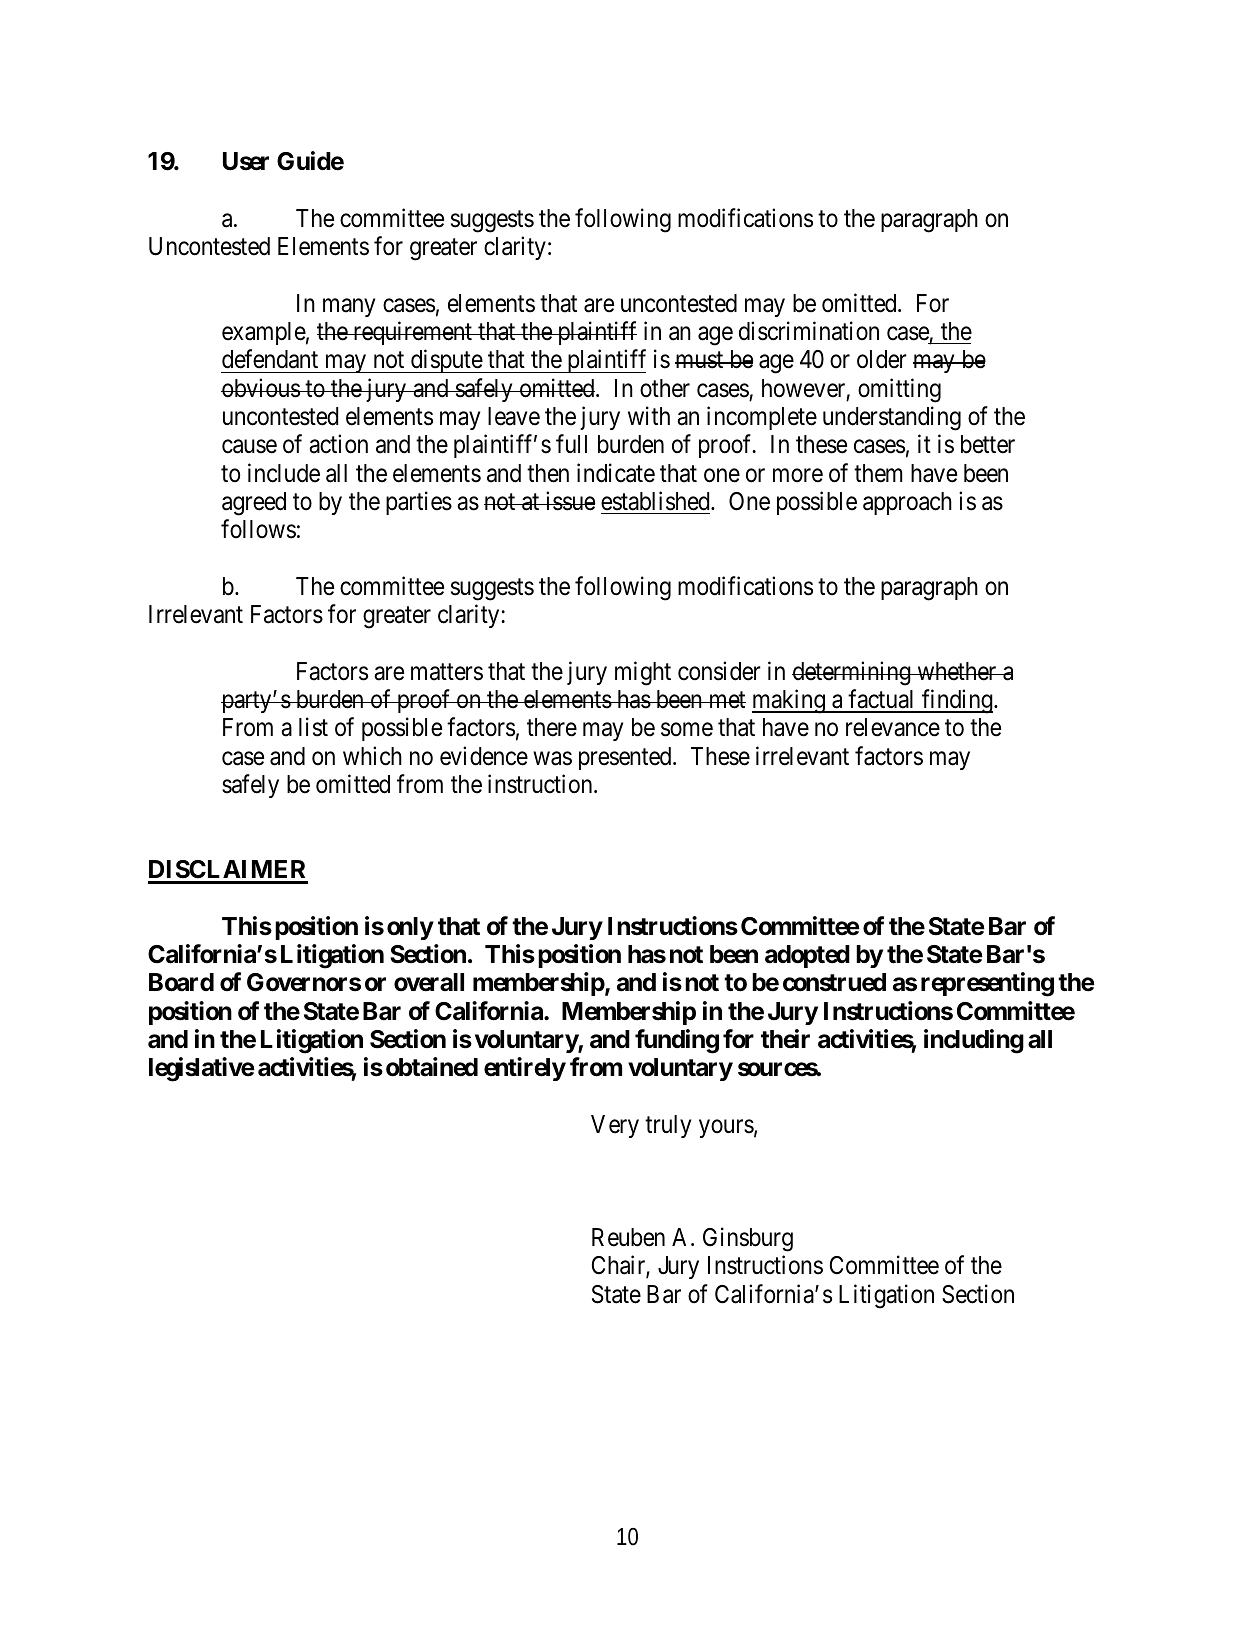  What do you see at coordinates (258, 529) in the document?
I see `follows` at bounding box center [258, 529].
